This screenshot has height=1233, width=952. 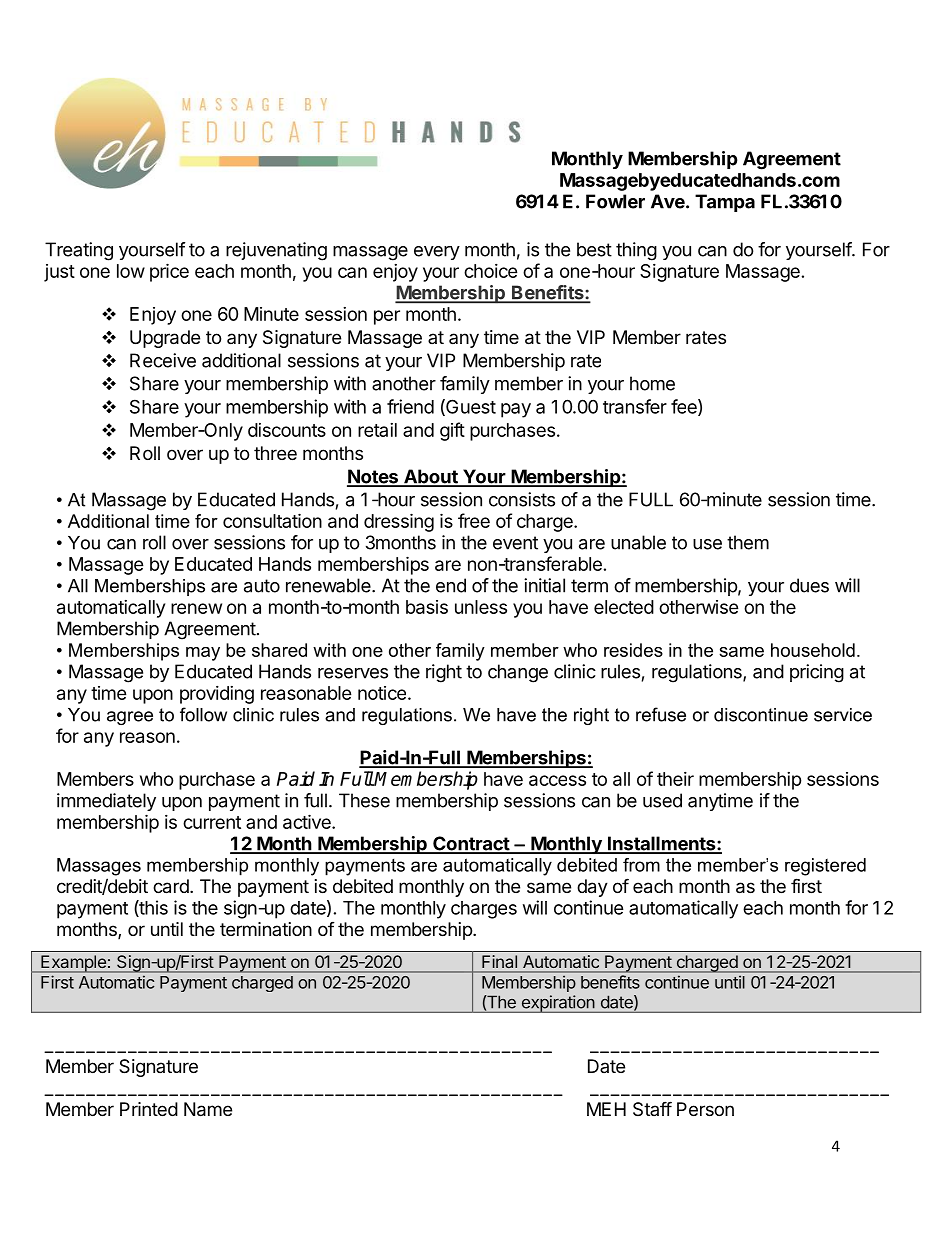 I want to click on Printed, so click(x=149, y=1109).
